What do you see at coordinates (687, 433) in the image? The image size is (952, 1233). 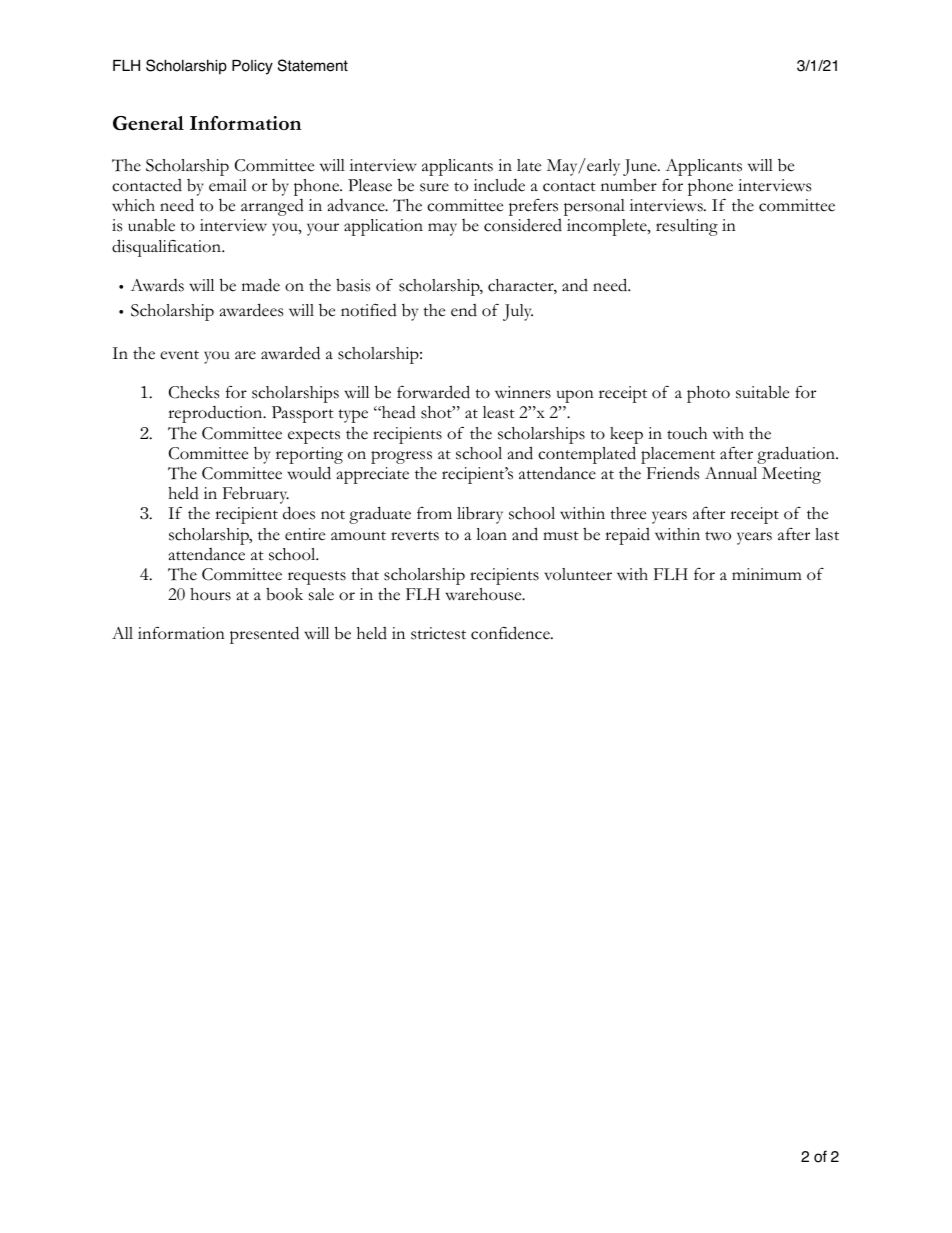 I see `touch` at bounding box center [687, 433].
